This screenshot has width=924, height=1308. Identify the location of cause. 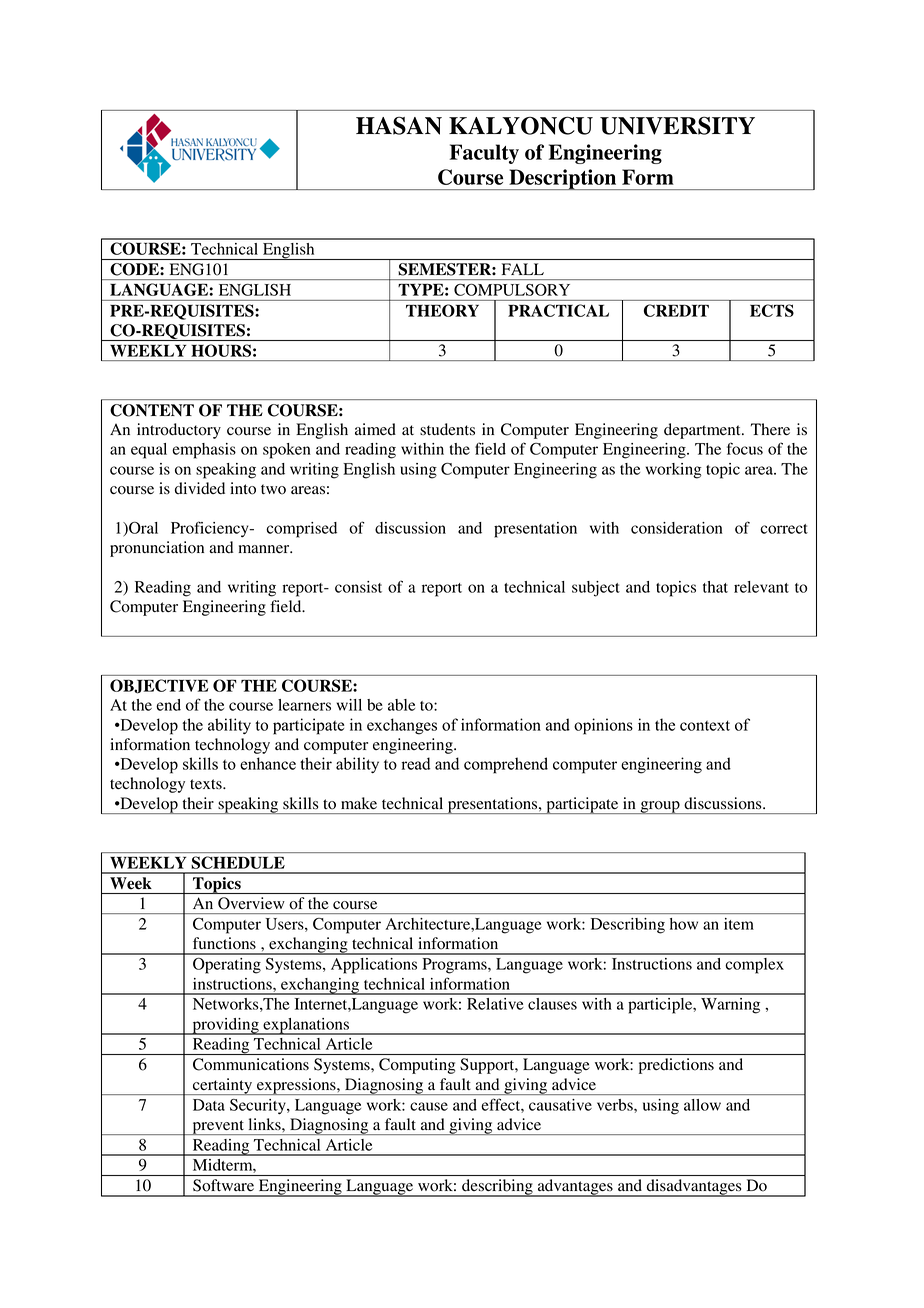
(429, 1106).
